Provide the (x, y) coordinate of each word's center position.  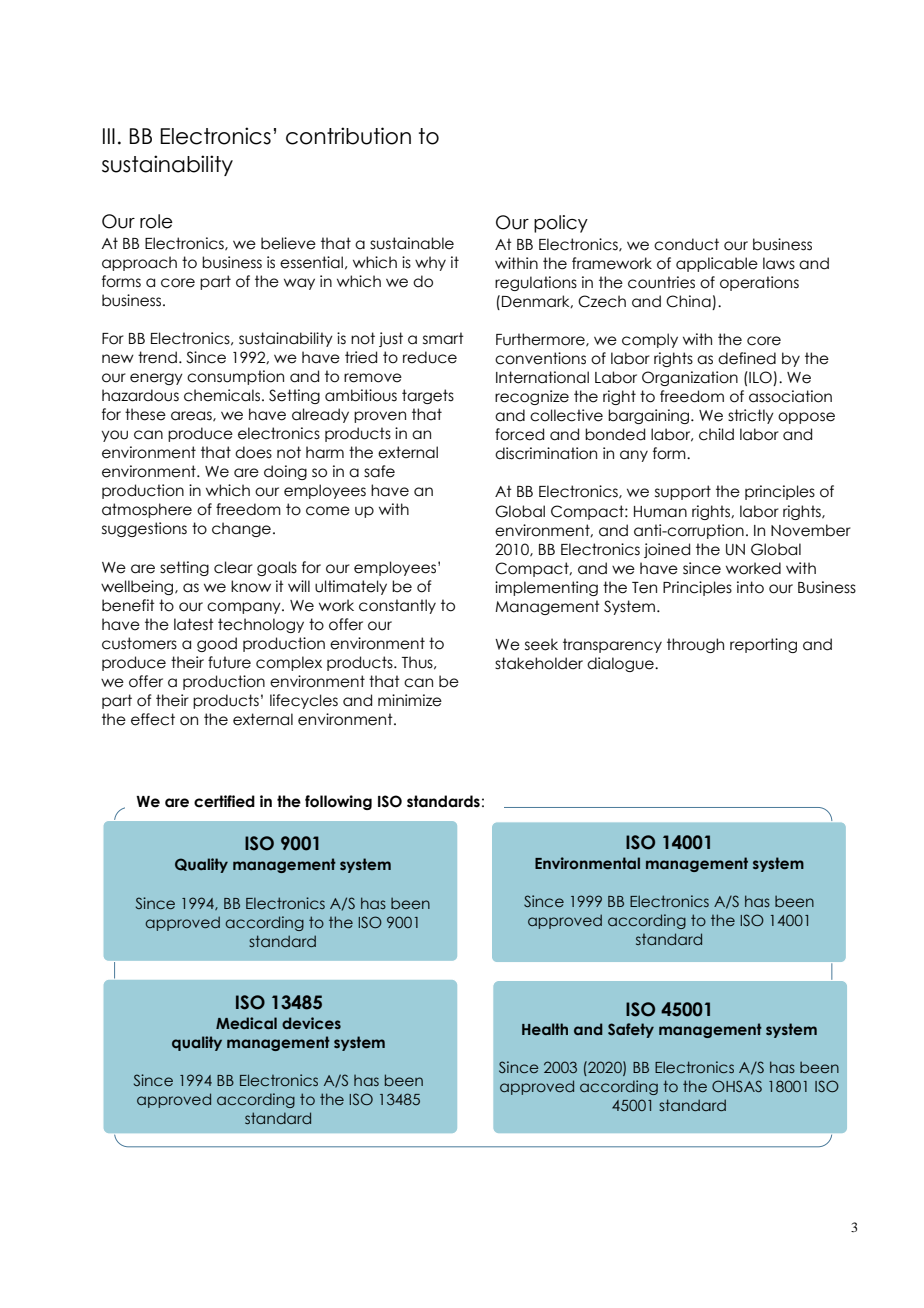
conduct (686, 244)
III (109, 136)
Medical (246, 1023)
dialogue (621, 664)
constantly (397, 606)
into (750, 587)
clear (233, 567)
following (338, 802)
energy (156, 379)
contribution (348, 136)
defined (747, 358)
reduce (430, 357)
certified (224, 801)
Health (545, 1029)
